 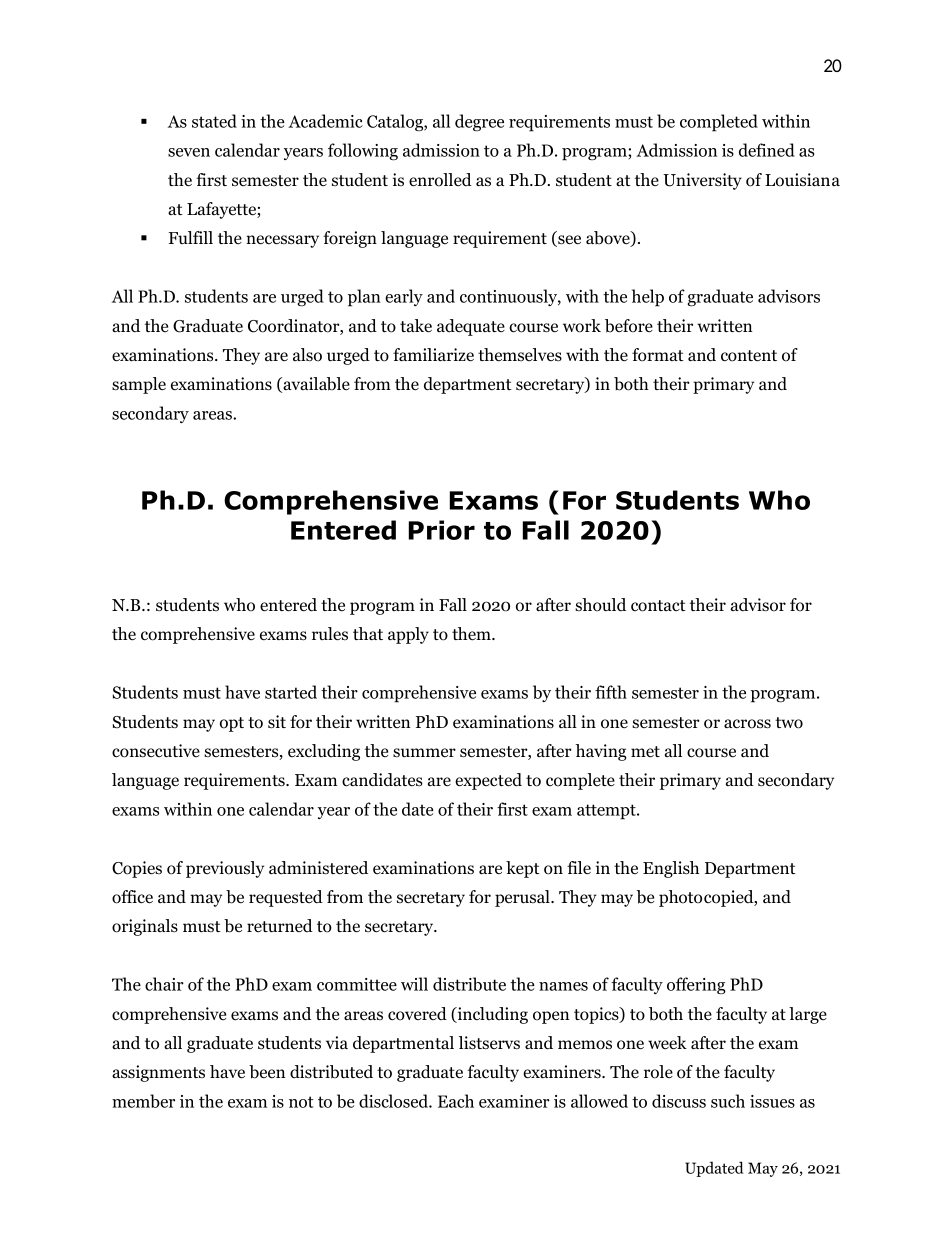 What do you see at coordinates (139, 385) in the page?
I see `sample` at bounding box center [139, 385].
